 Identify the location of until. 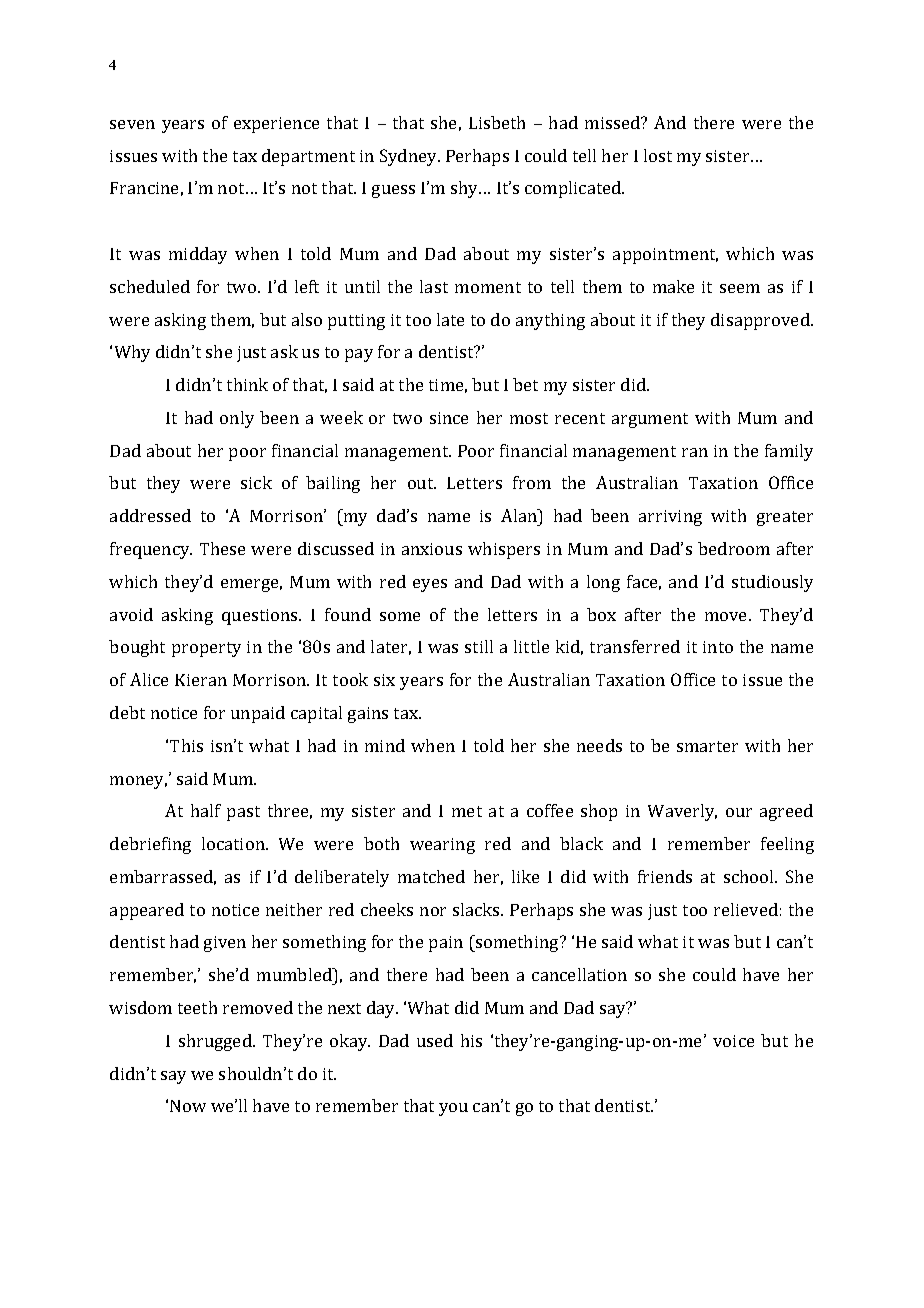
(362, 286).
